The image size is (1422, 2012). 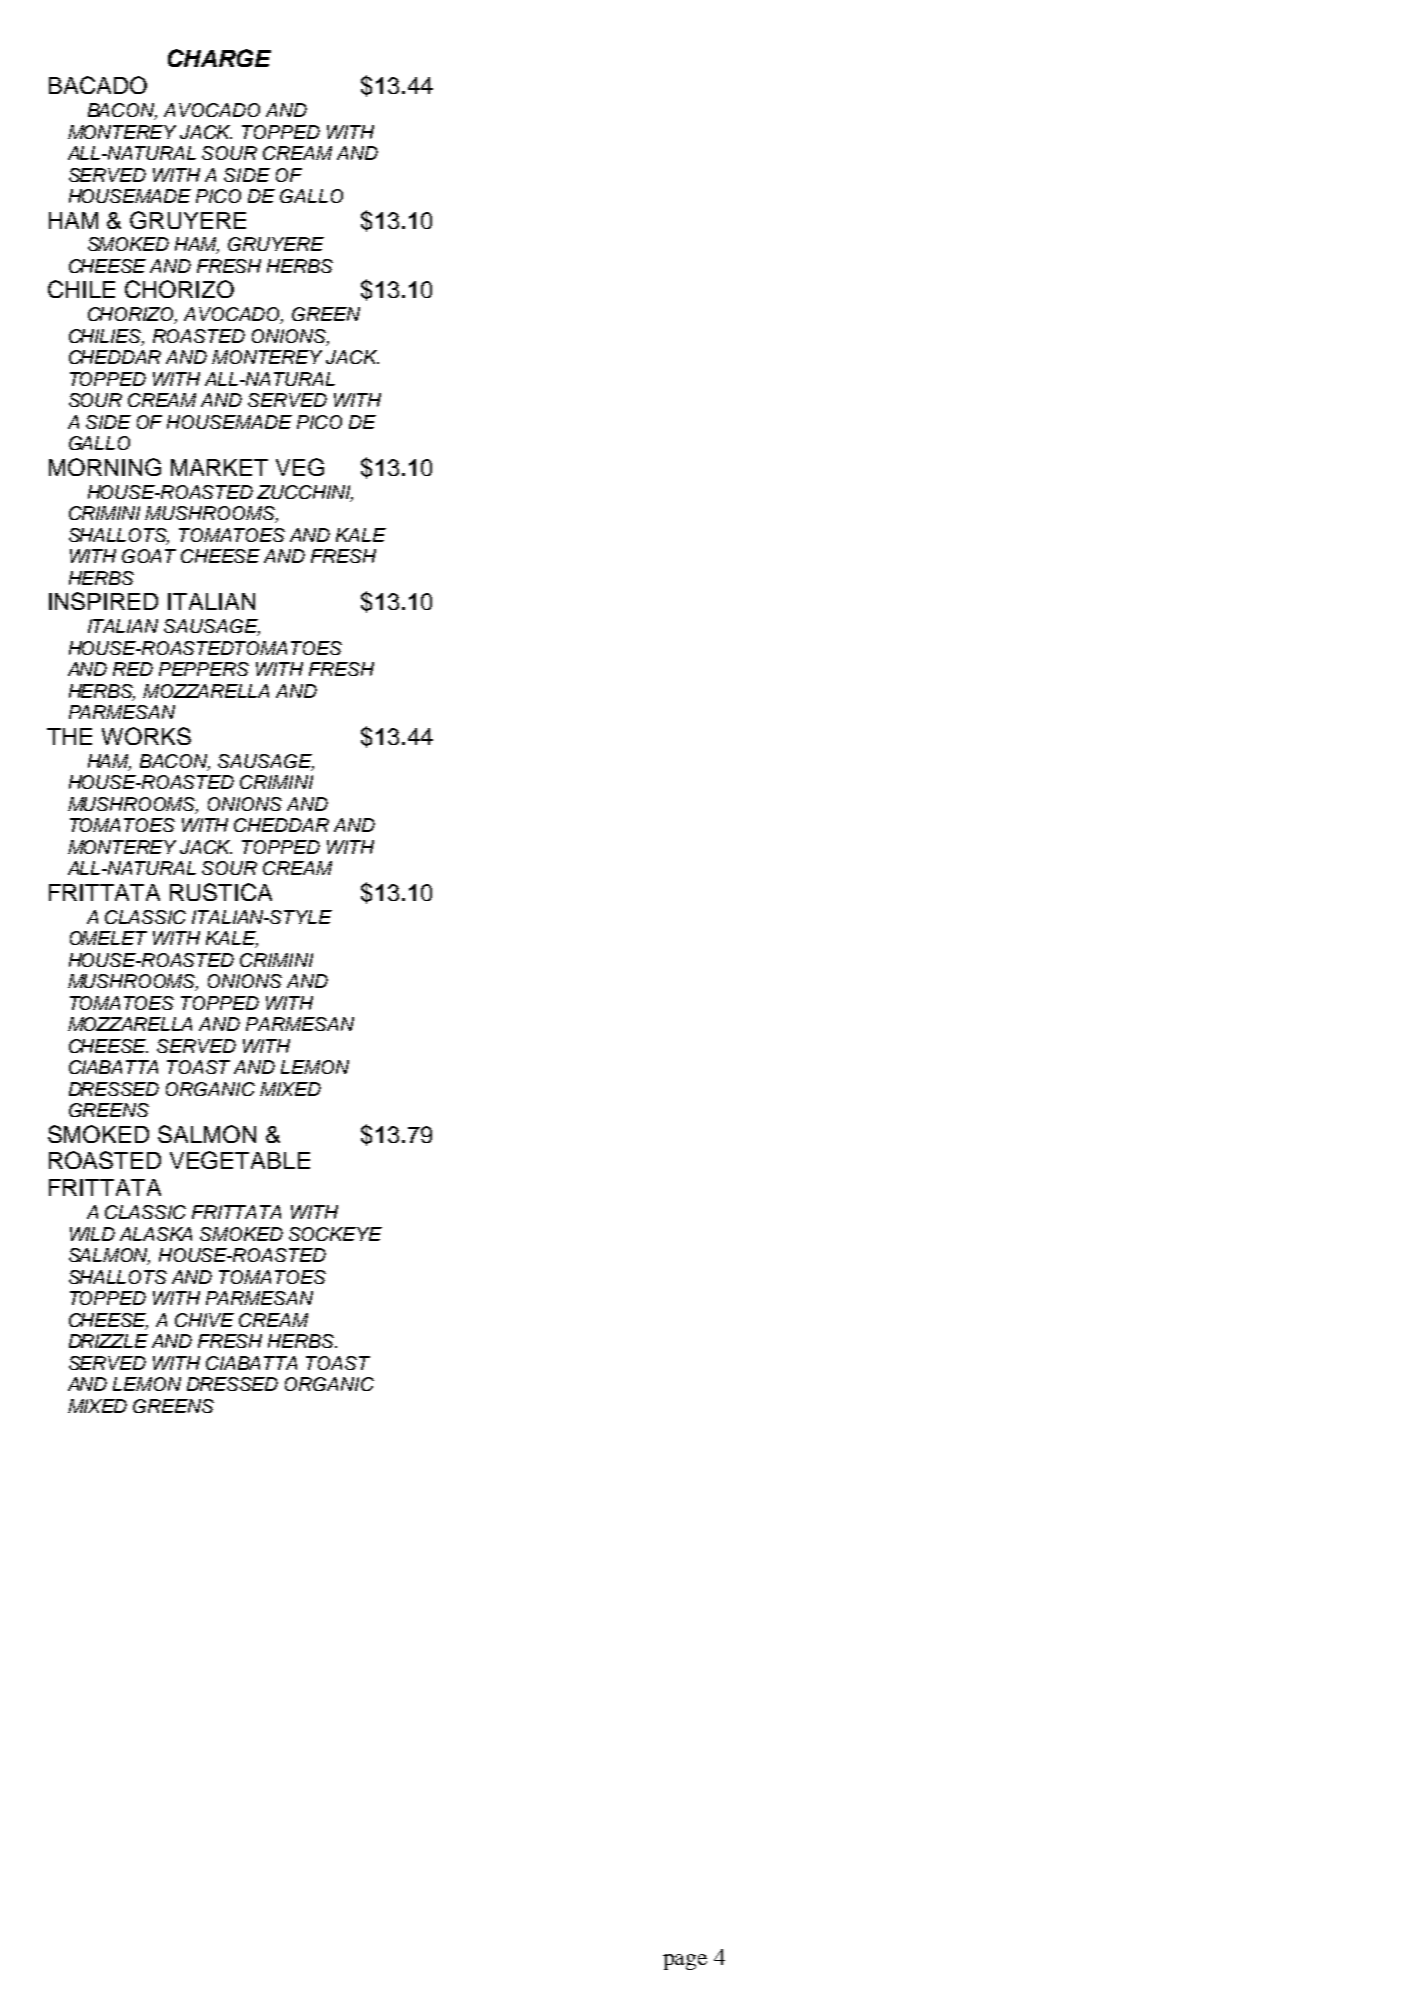 I want to click on CHARGE, so click(x=219, y=58).
